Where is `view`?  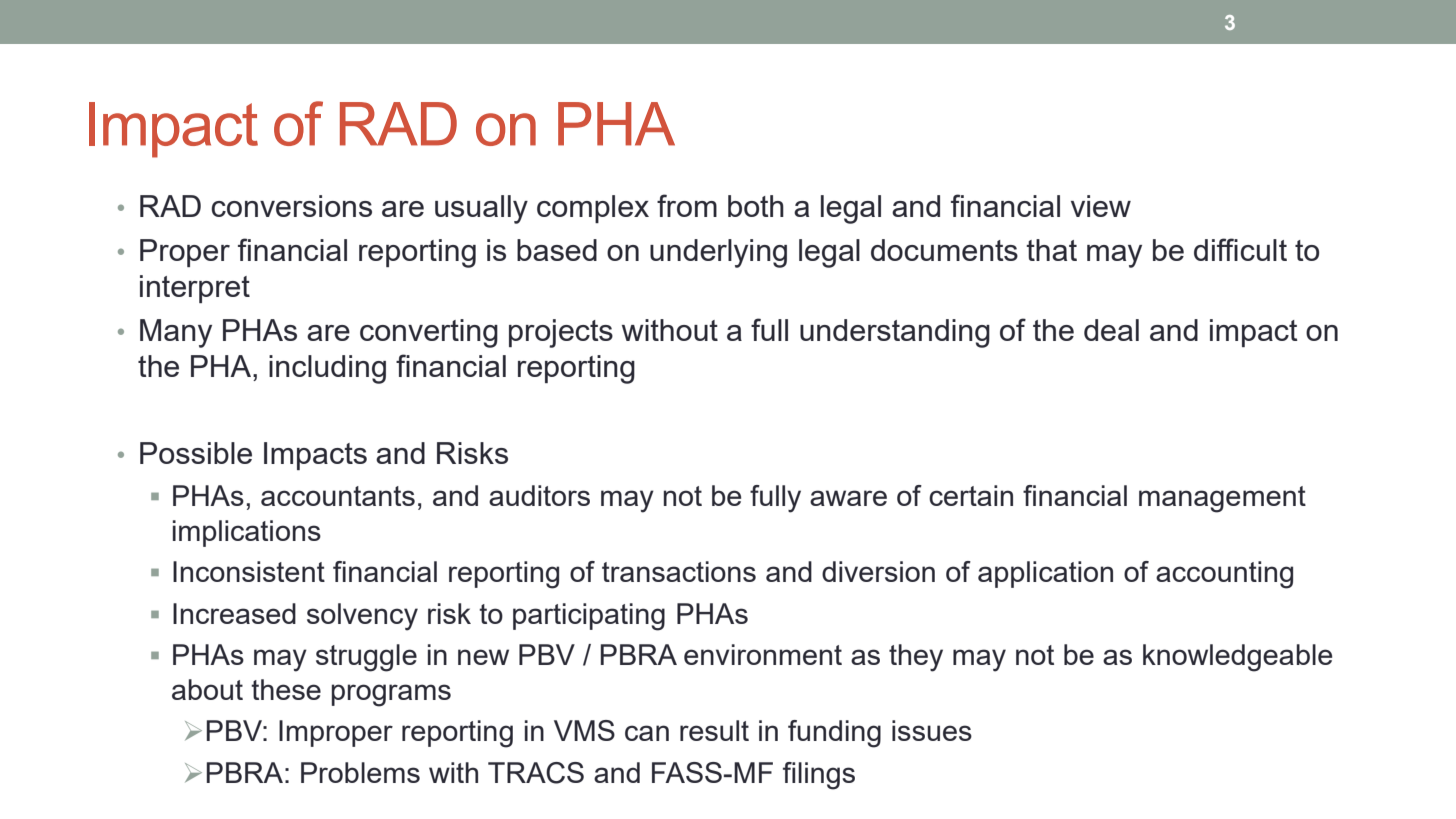
view is located at coordinates (1101, 206).
